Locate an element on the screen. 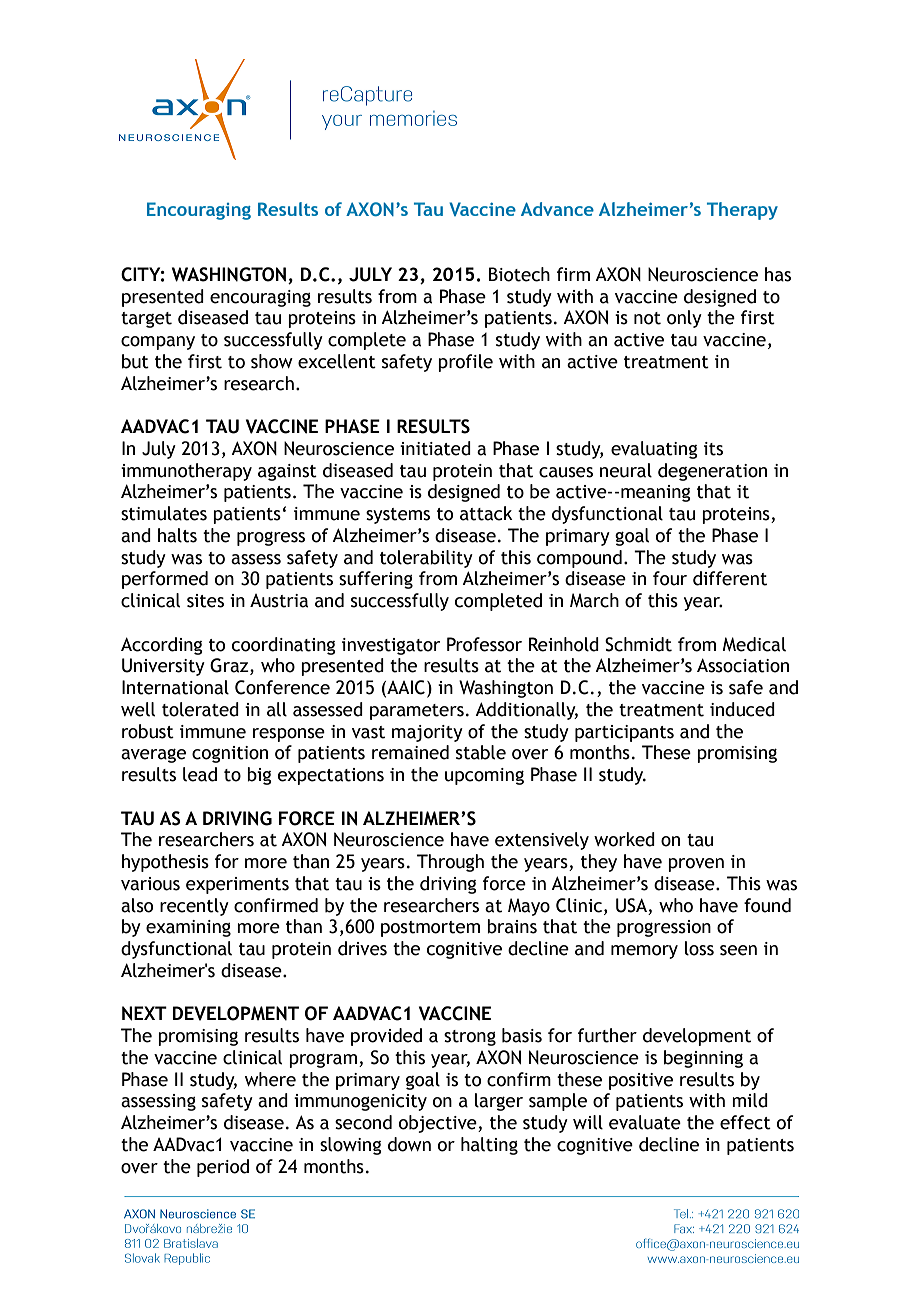 The height and width of the screenshot is (1308, 924). tolerability is located at coordinates (426, 559).
